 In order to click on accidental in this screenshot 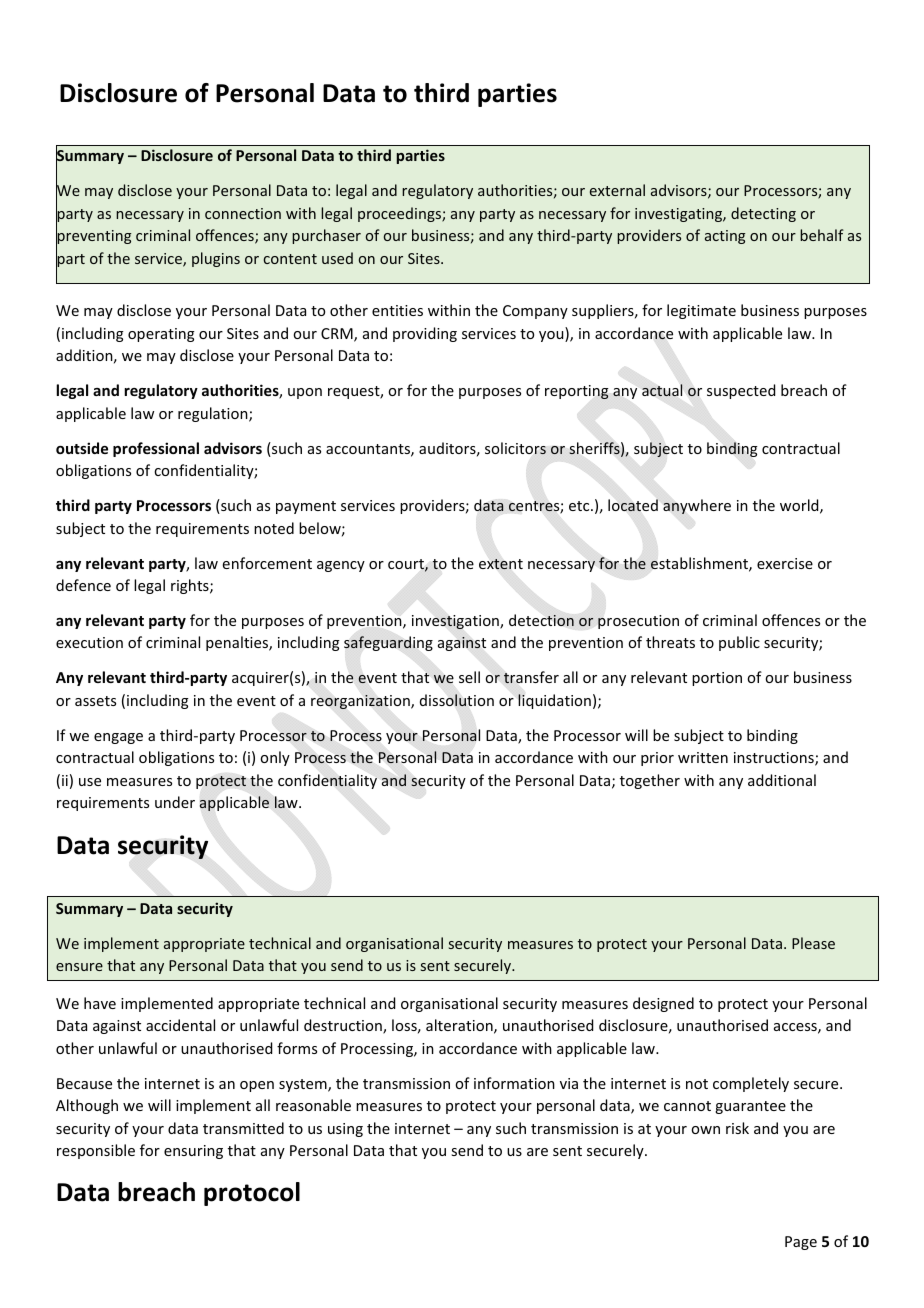, I will do `click(180, 1025)`.
